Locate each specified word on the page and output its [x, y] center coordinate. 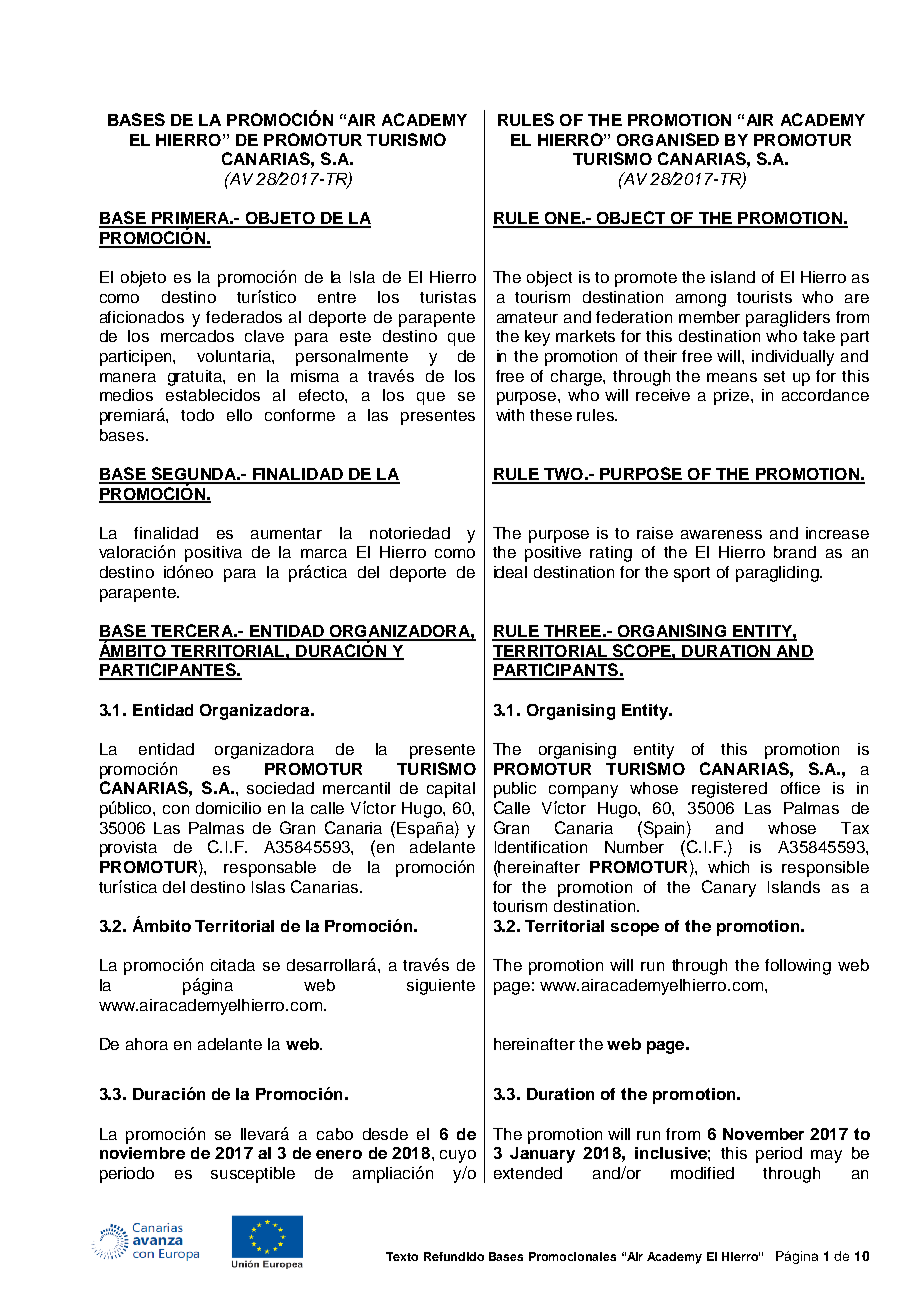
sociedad [280, 788]
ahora [147, 1044]
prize [733, 397]
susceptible [253, 1175]
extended [528, 1173]
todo [197, 415]
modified [702, 1173]
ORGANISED [668, 139]
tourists [764, 297]
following [798, 967]
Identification [541, 847]
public [515, 790]
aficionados [142, 317]
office [800, 788]
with [510, 415]
